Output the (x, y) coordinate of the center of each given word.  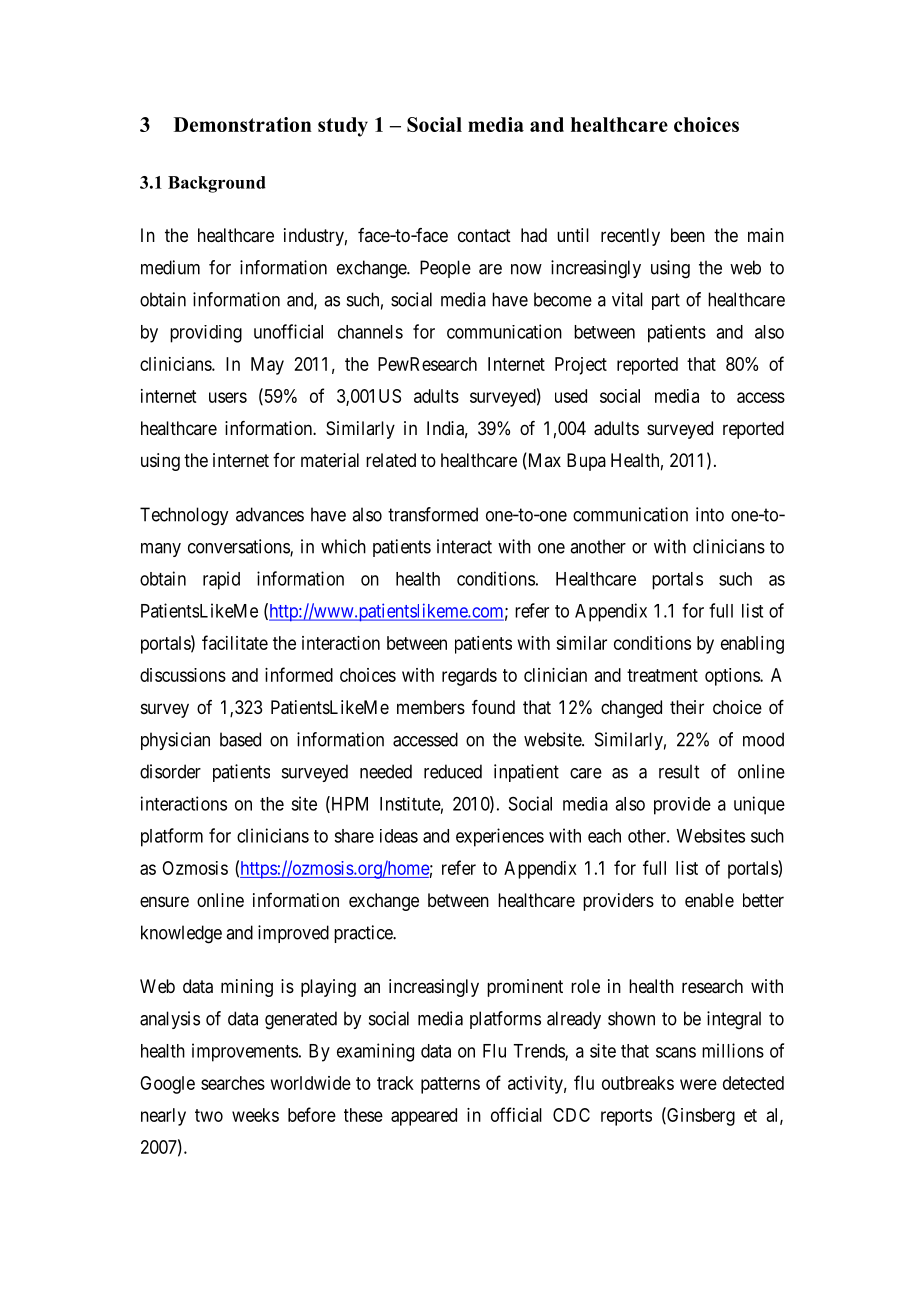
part (666, 301)
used (571, 396)
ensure (164, 901)
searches (233, 1083)
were (698, 1084)
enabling (752, 645)
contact (484, 235)
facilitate (235, 642)
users (228, 397)
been (688, 235)
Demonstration (243, 124)
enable (709, 900)
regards (469, 677)
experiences (500, 837)
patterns (450, 1085)
